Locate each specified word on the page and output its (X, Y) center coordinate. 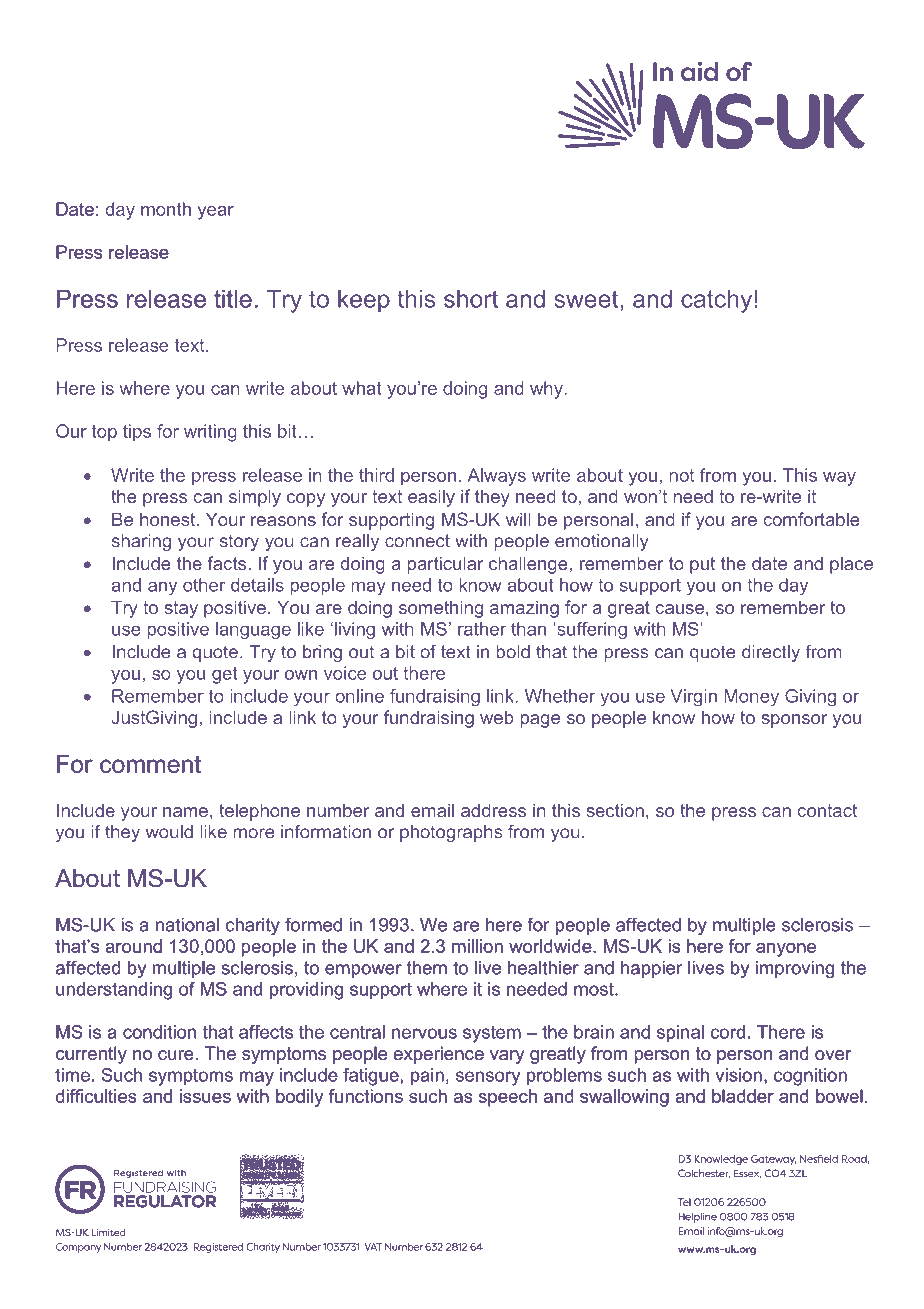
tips (137, 433)
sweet (587, 299)
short (471, 299)
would (169, 832)
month (166, 209)
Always (497, 477)
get (225, 675)
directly (771, 653)
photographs (451, 833)
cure (176, 1055)
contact (827, 810)
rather (482, 629)
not (682, 475)
